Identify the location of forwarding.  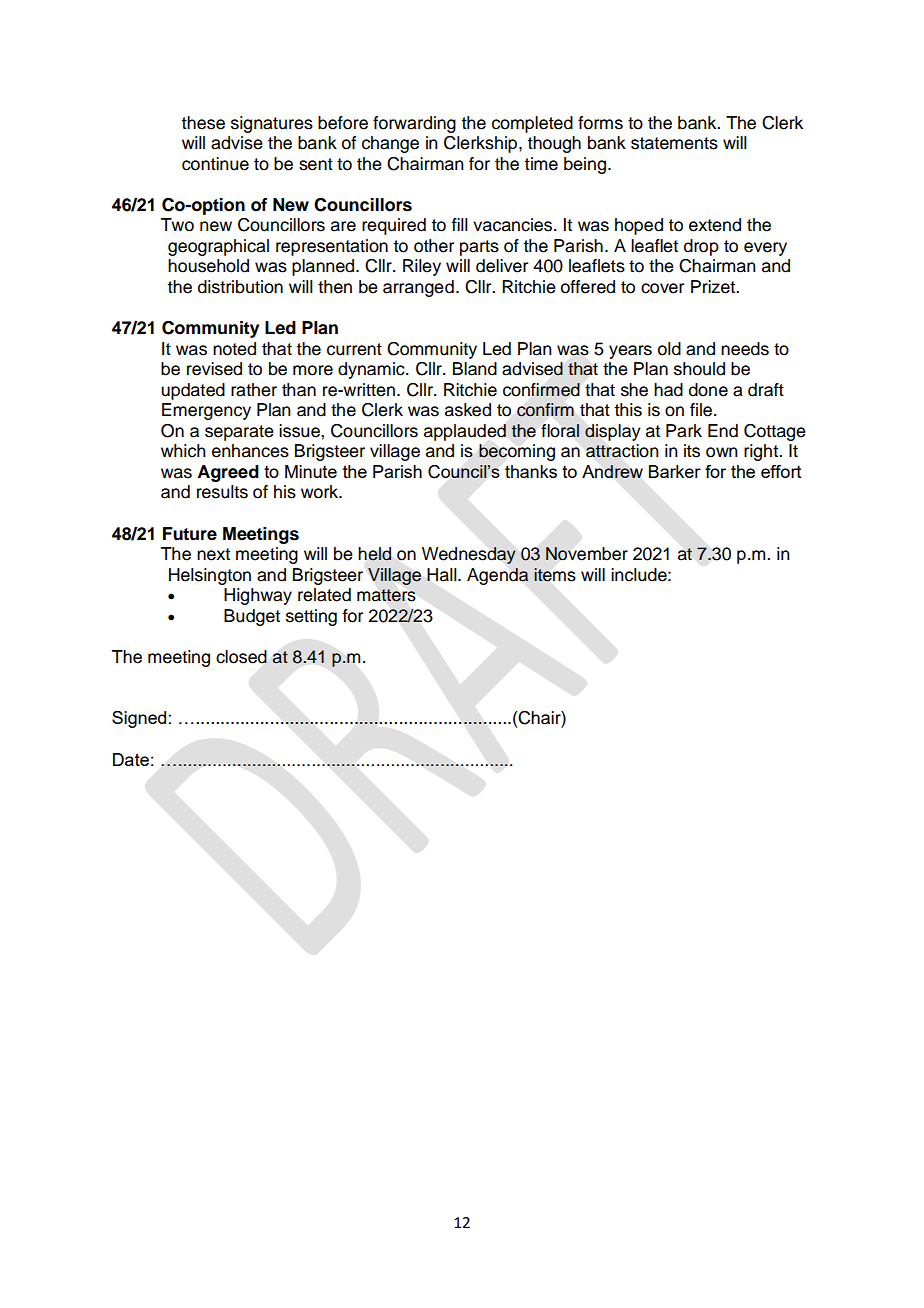
(414, 124).
